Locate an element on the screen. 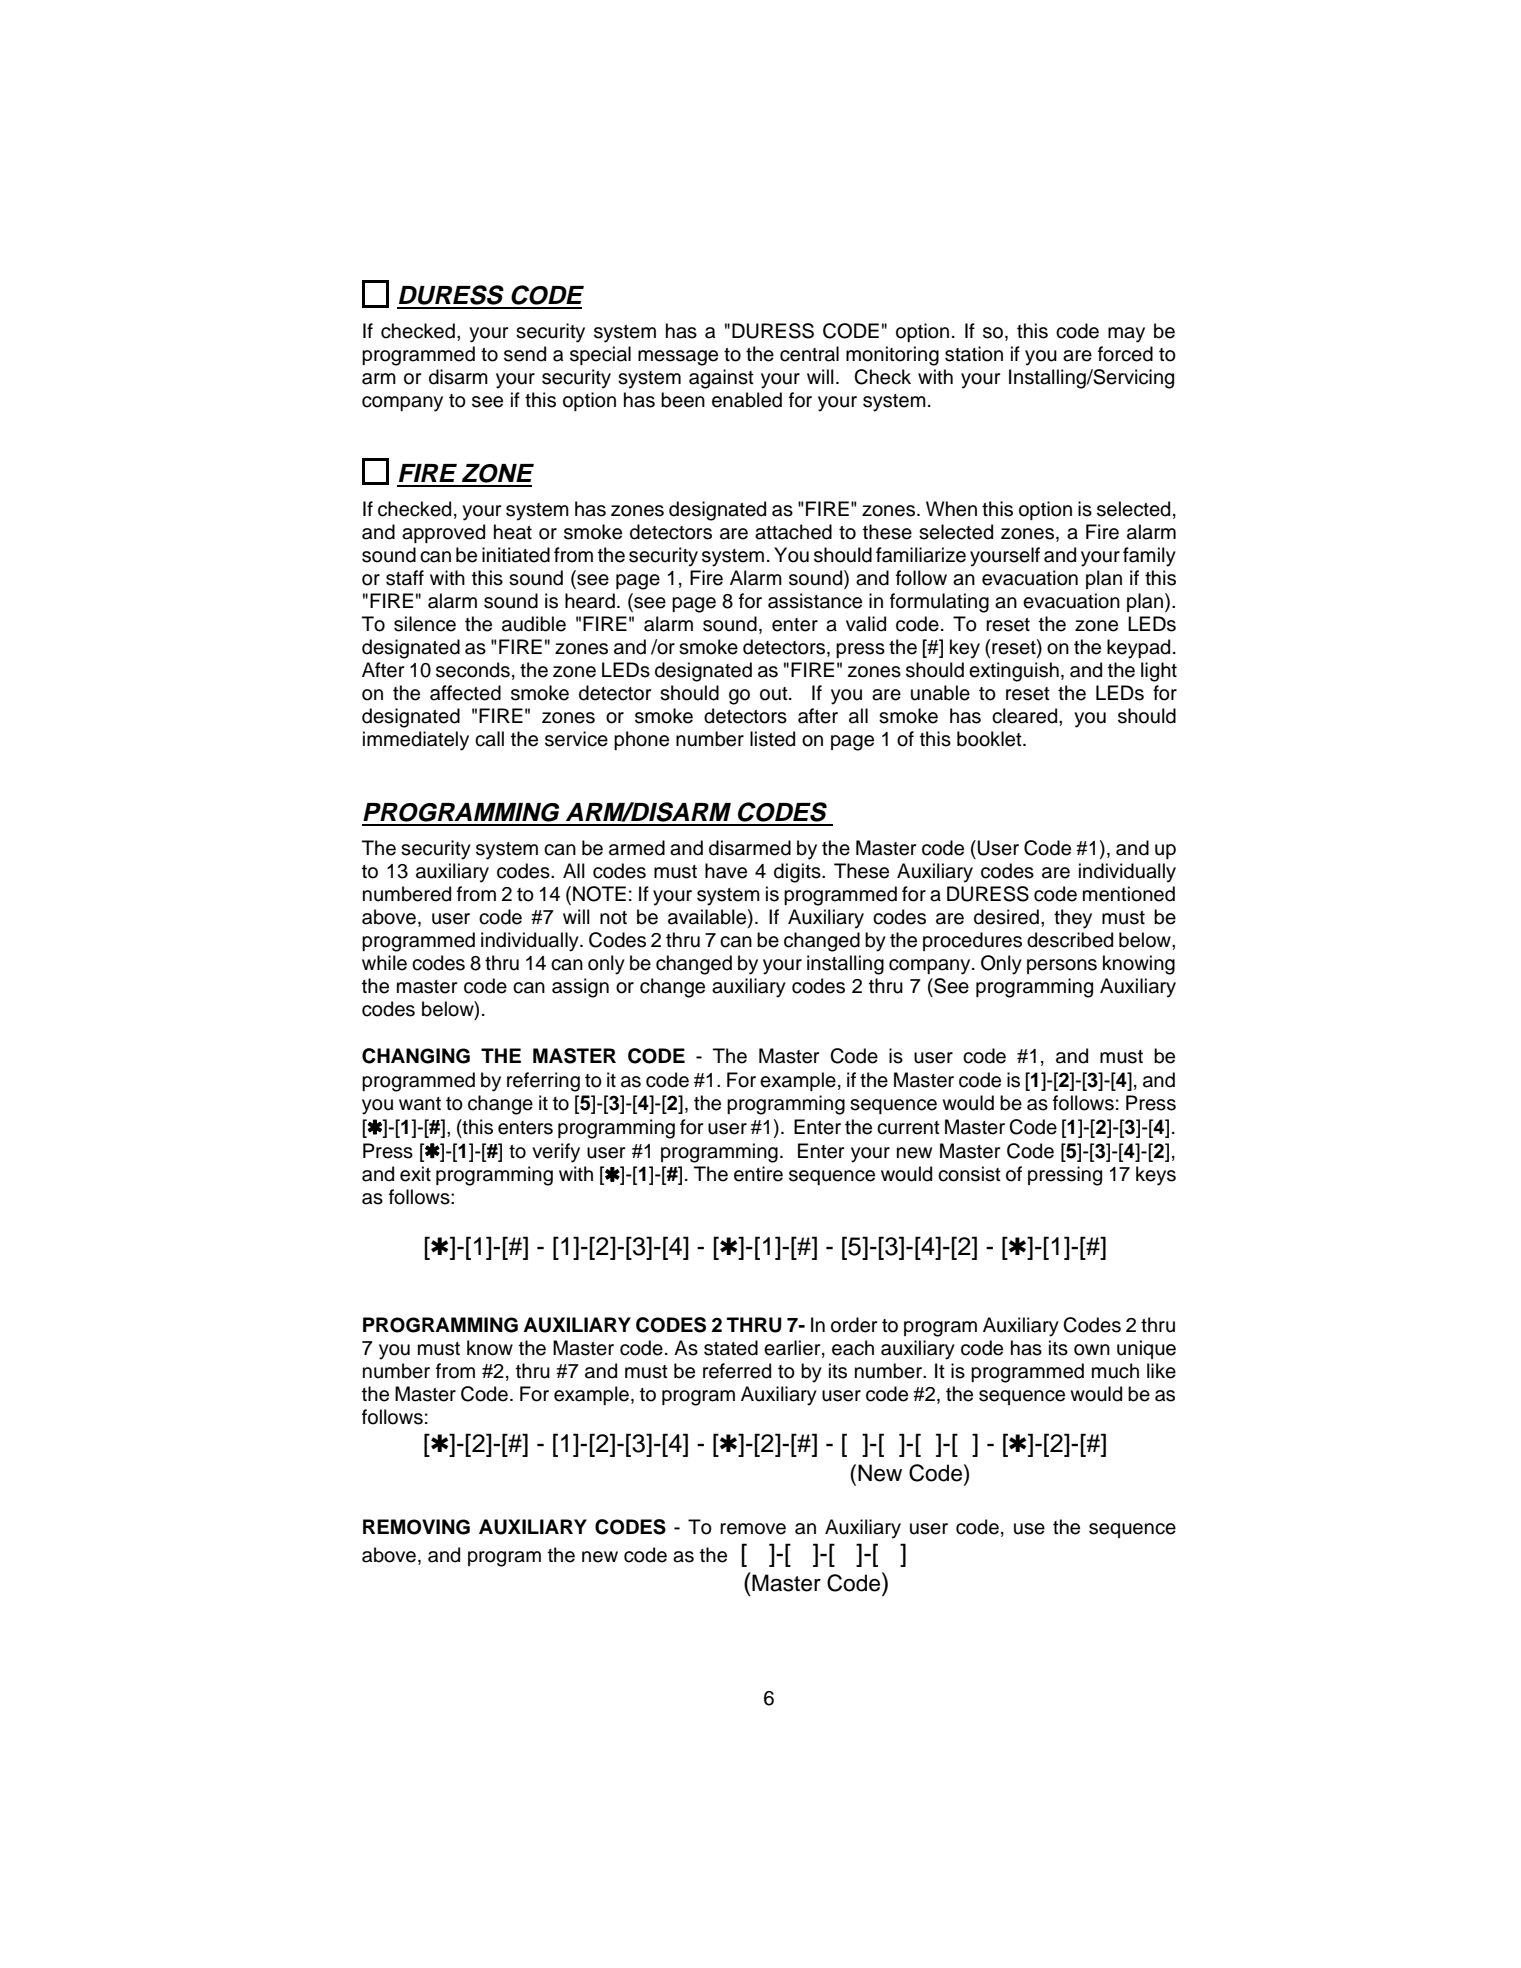 The height and width of the screenshot is (1968, 1521). exit is located at coordinates (415, 1174).
